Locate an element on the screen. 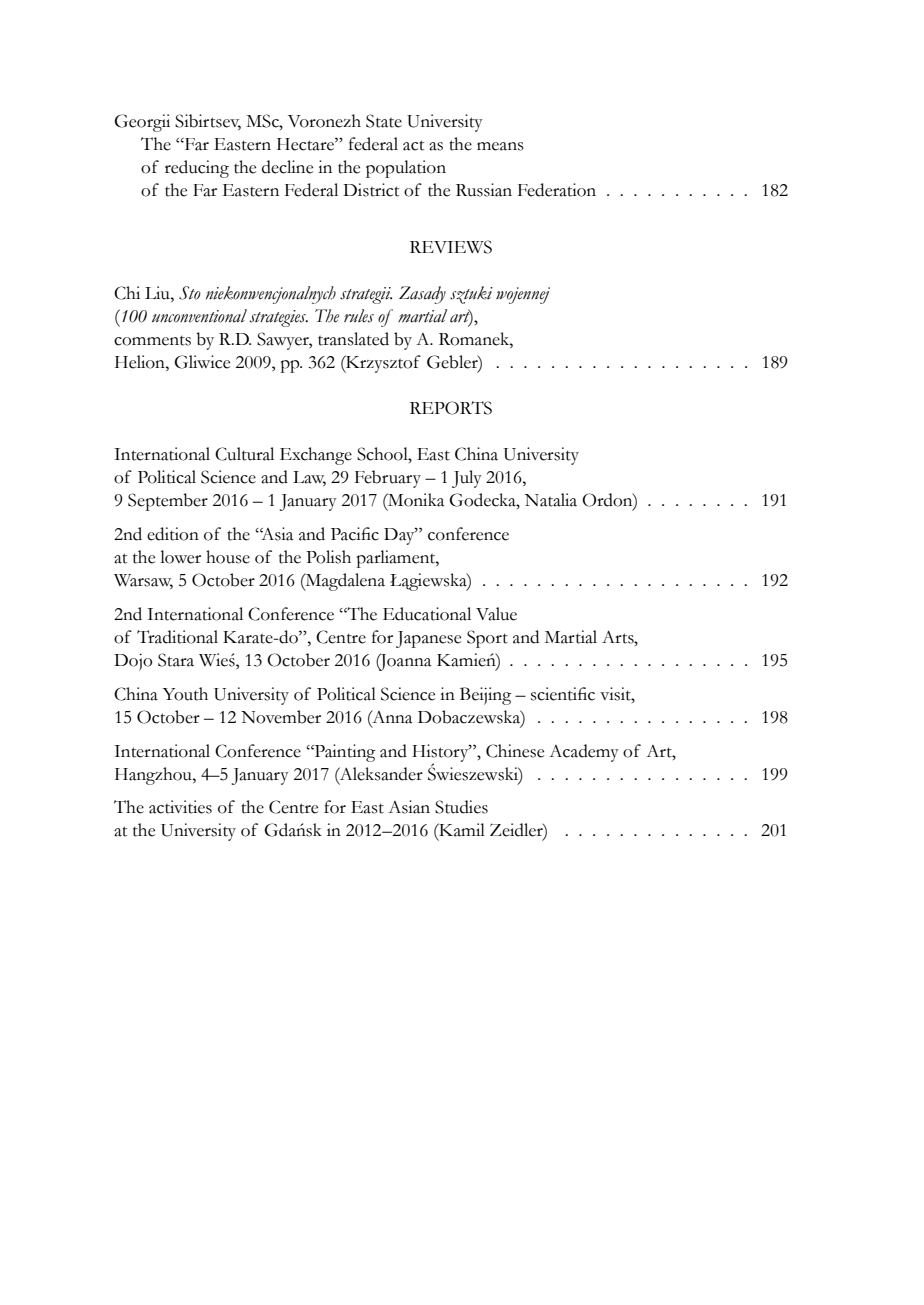  Polish is located at coordinates (328, 557).
